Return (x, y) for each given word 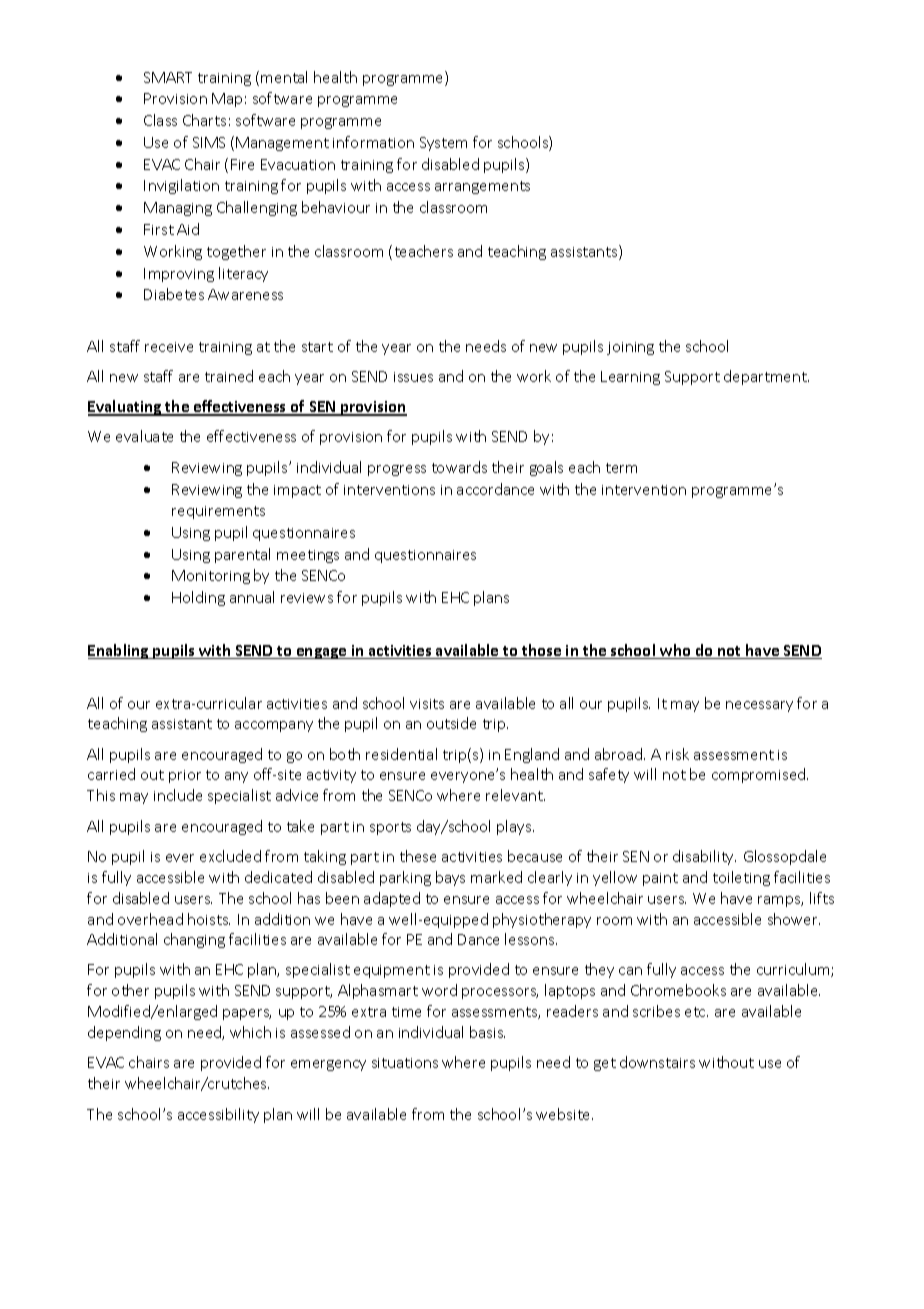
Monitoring (211, 577)
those (542, 651)
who (675, 651)
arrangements (482, 187)
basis (487, 1032)
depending (124, 1033)
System (443, 144)
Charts (204, 120)
